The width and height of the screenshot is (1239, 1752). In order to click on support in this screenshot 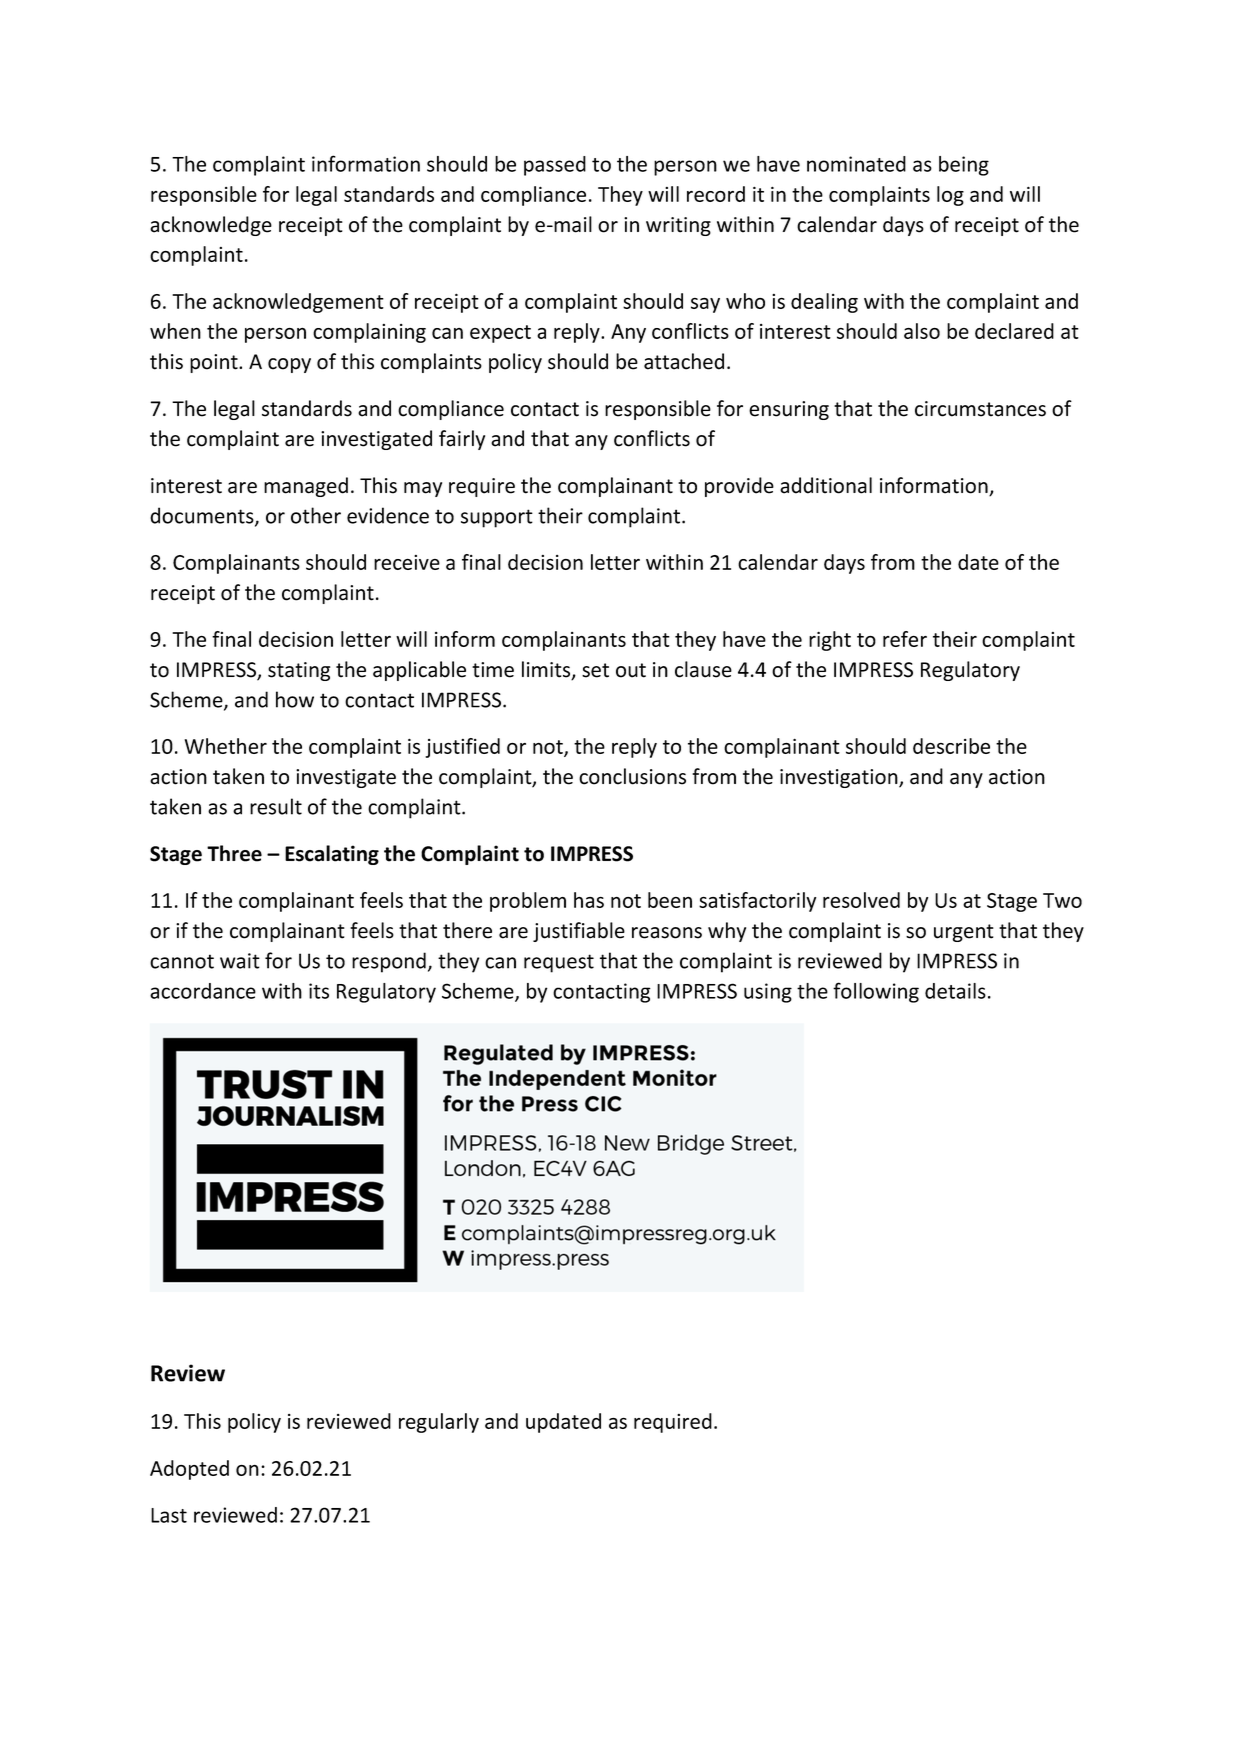, I will do `click(497, 518)`.
